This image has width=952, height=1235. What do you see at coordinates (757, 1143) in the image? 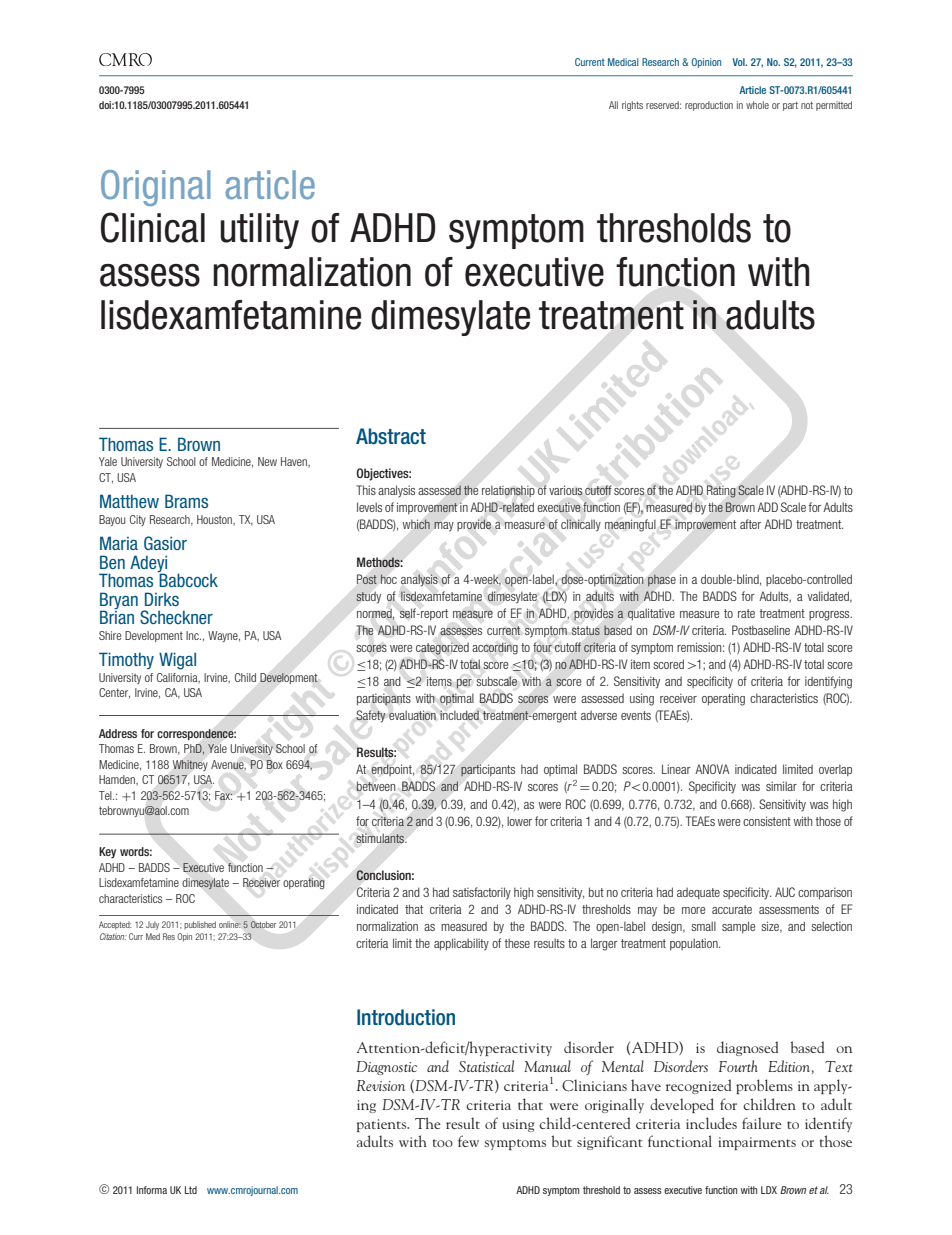
I see `impairments` at bounding box center [757, 1143].
